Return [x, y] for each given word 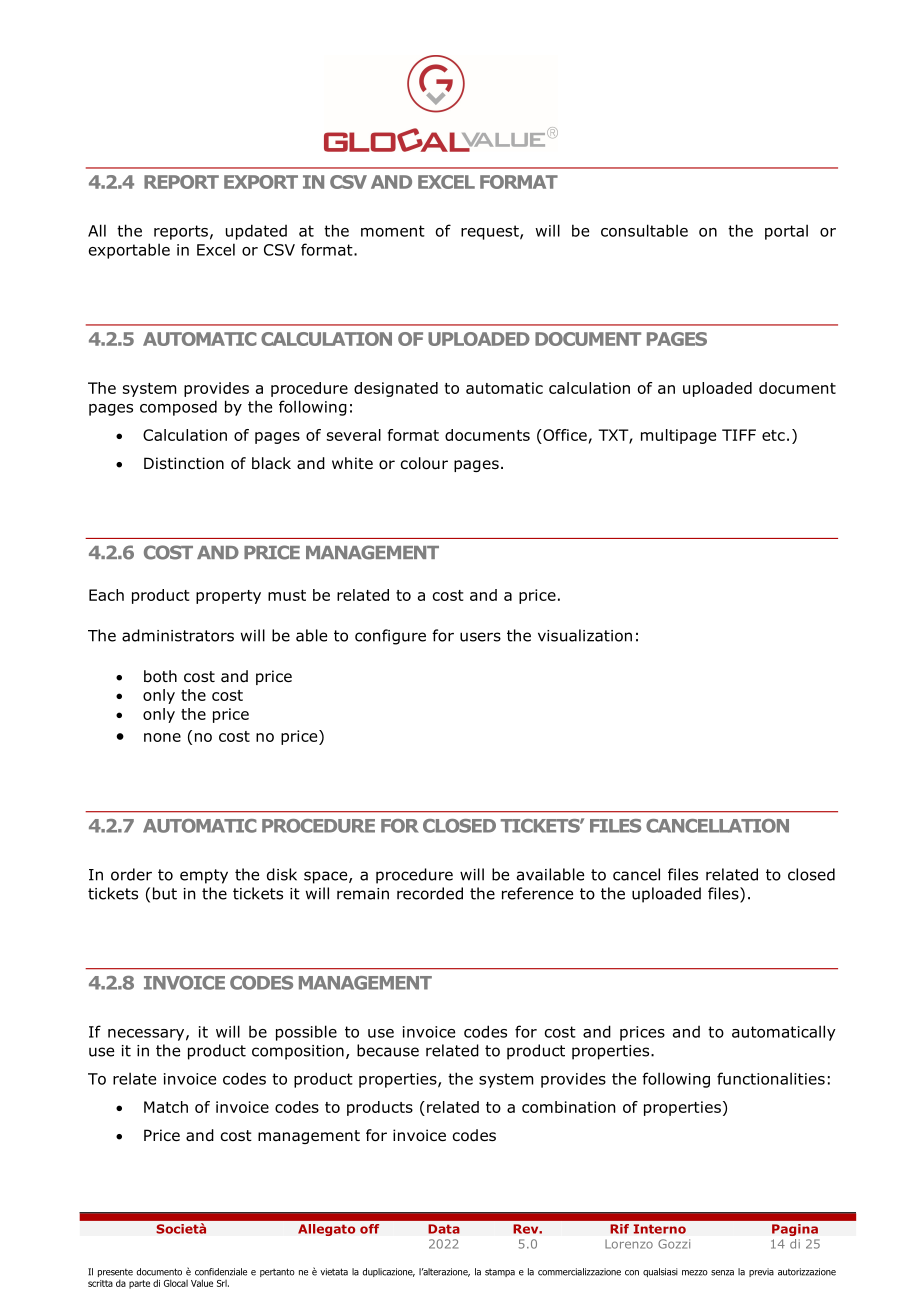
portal [786, 232]
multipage [678, 436]
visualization [585, 635]
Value [202, 1283]
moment [393, 231]
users [480, 637]
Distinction [184, 463]
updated [256, 232]
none [162, 737]
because [388, 1050]
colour [424, 463]
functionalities [771, 1078]
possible [306, 1033]
